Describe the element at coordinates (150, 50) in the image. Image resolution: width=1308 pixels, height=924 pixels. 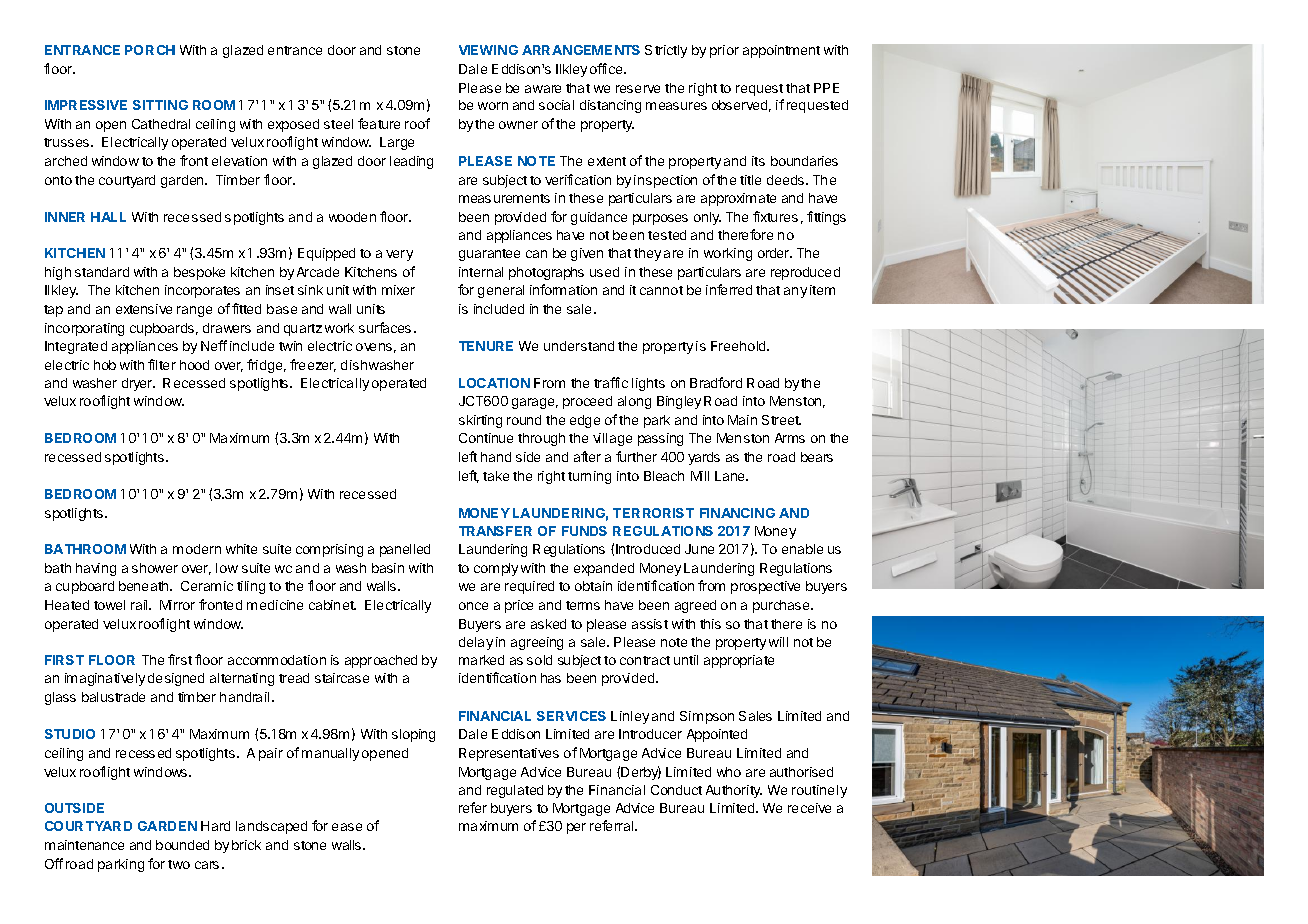
I see `PORCH` at that location.
